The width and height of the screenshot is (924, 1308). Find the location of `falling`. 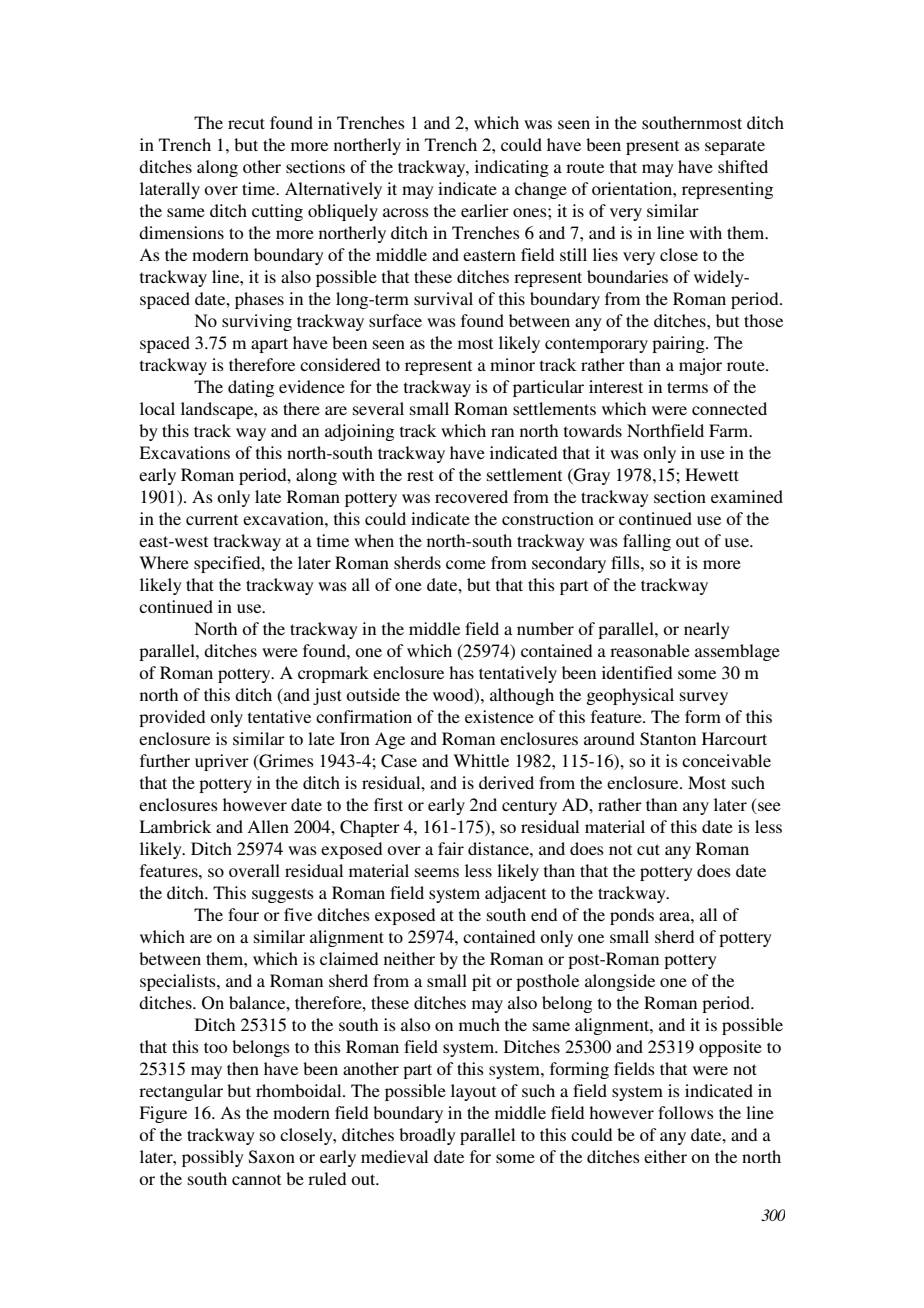

falling is located at coordinates (647, 542).
